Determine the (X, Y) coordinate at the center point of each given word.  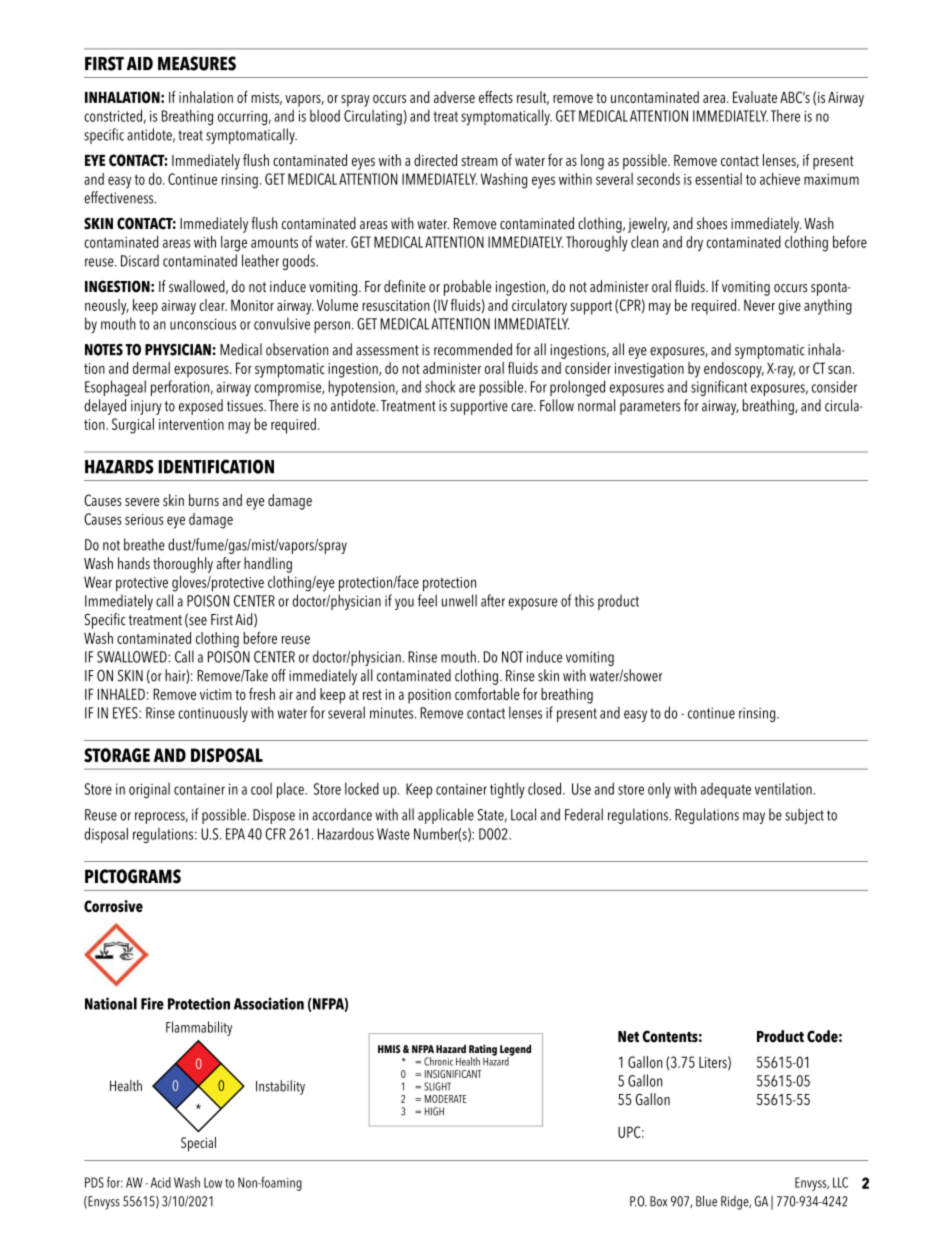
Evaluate (755, 97)
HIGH (434, 1111)
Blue (706, 1201)
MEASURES (197, 63)
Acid (161, 1182)
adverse (454, 97)
